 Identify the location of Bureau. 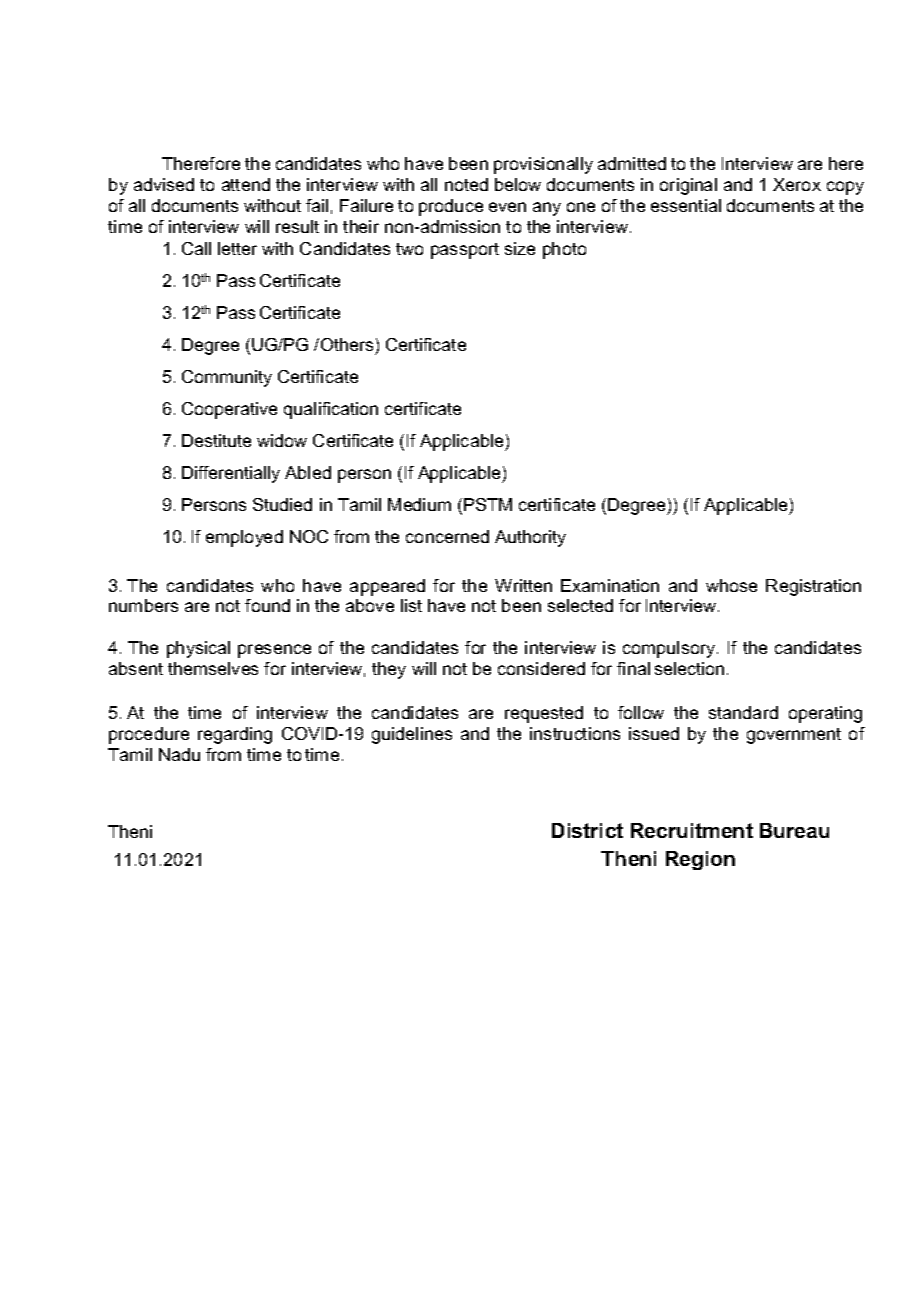
(794, 830).
